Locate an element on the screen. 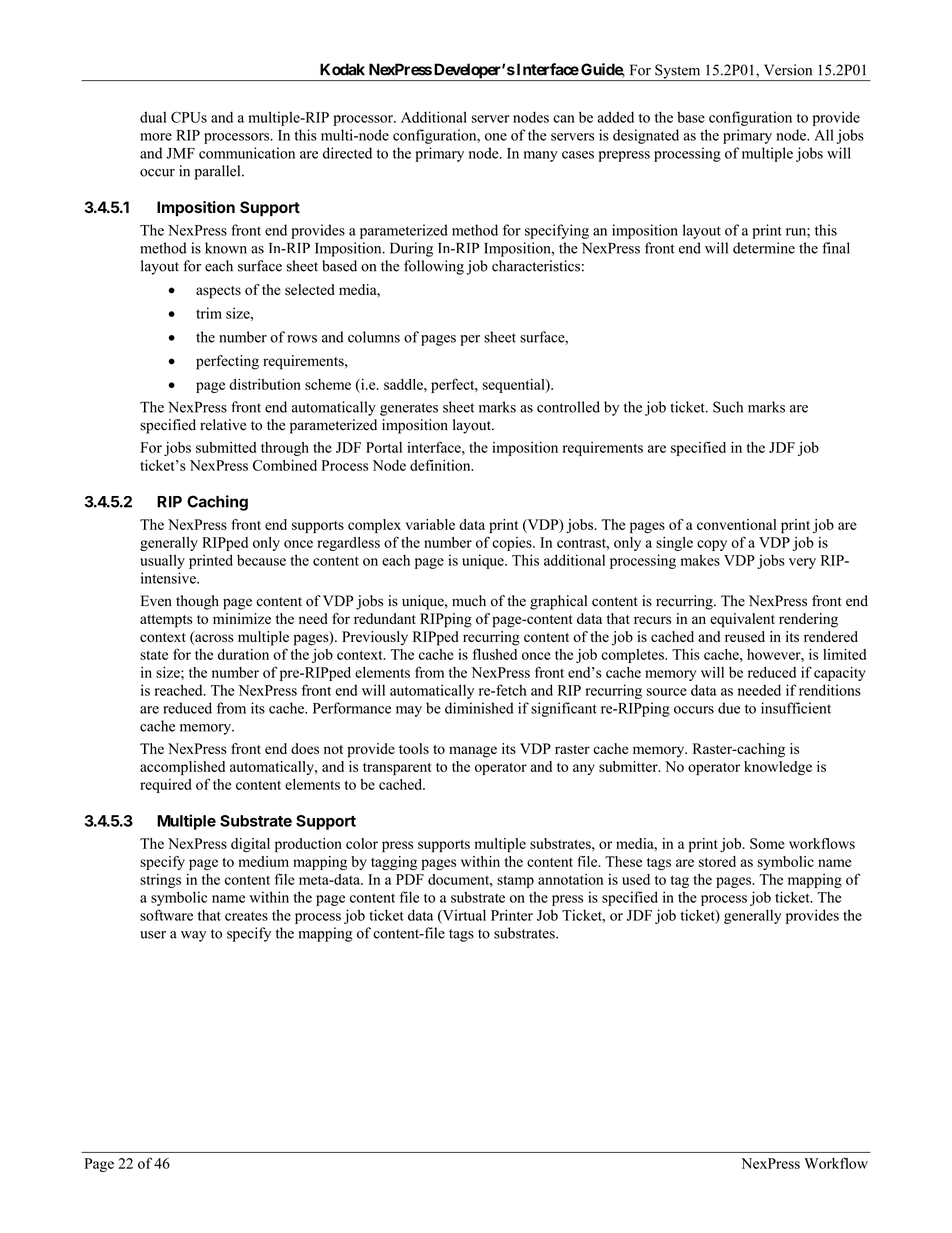  due is located at coordinates (729, 708).
